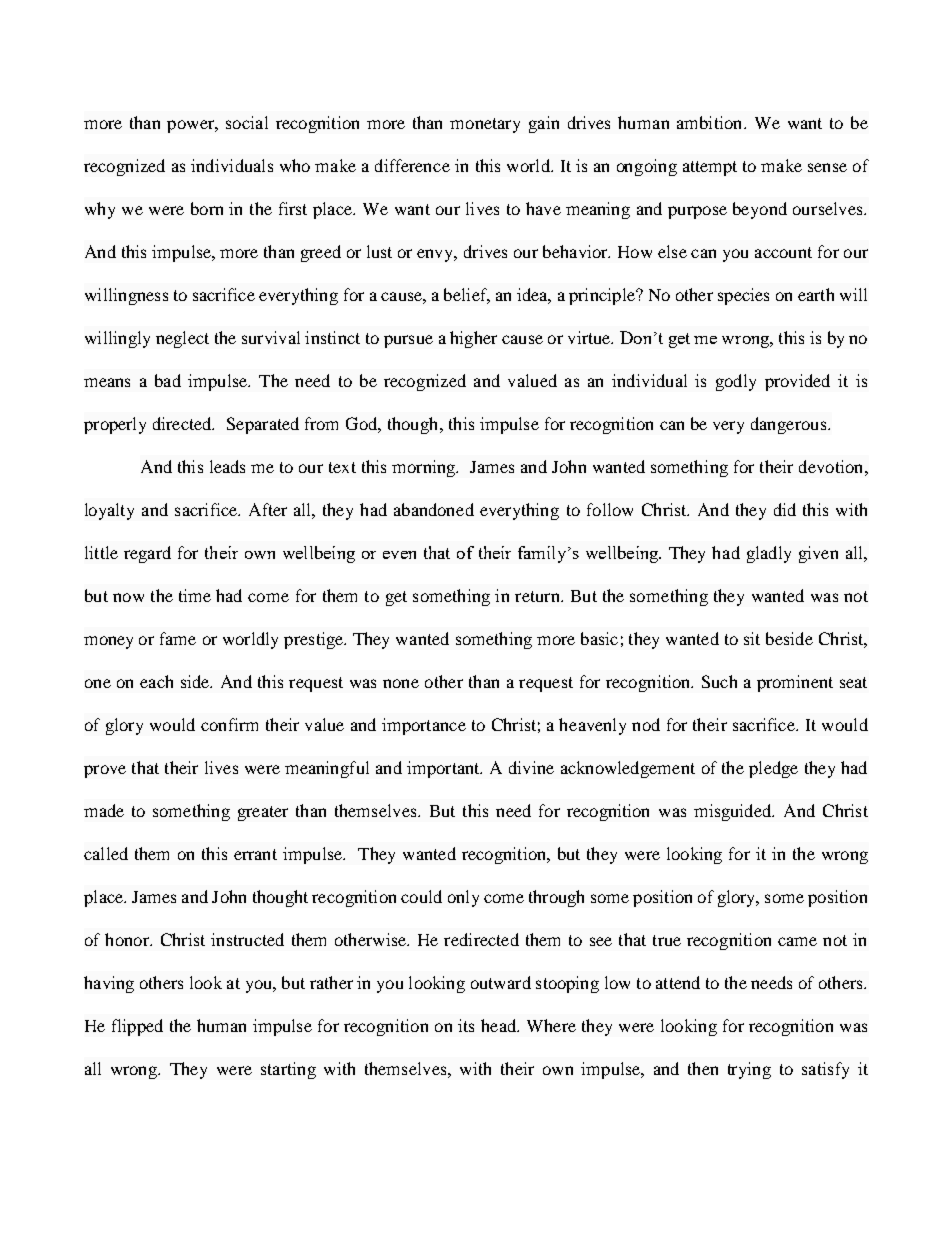 The height and width of the screenshot is (1233, 952). Describe the element at coordinates (168, 380) in the screenshot. I see `bad` at that location.
